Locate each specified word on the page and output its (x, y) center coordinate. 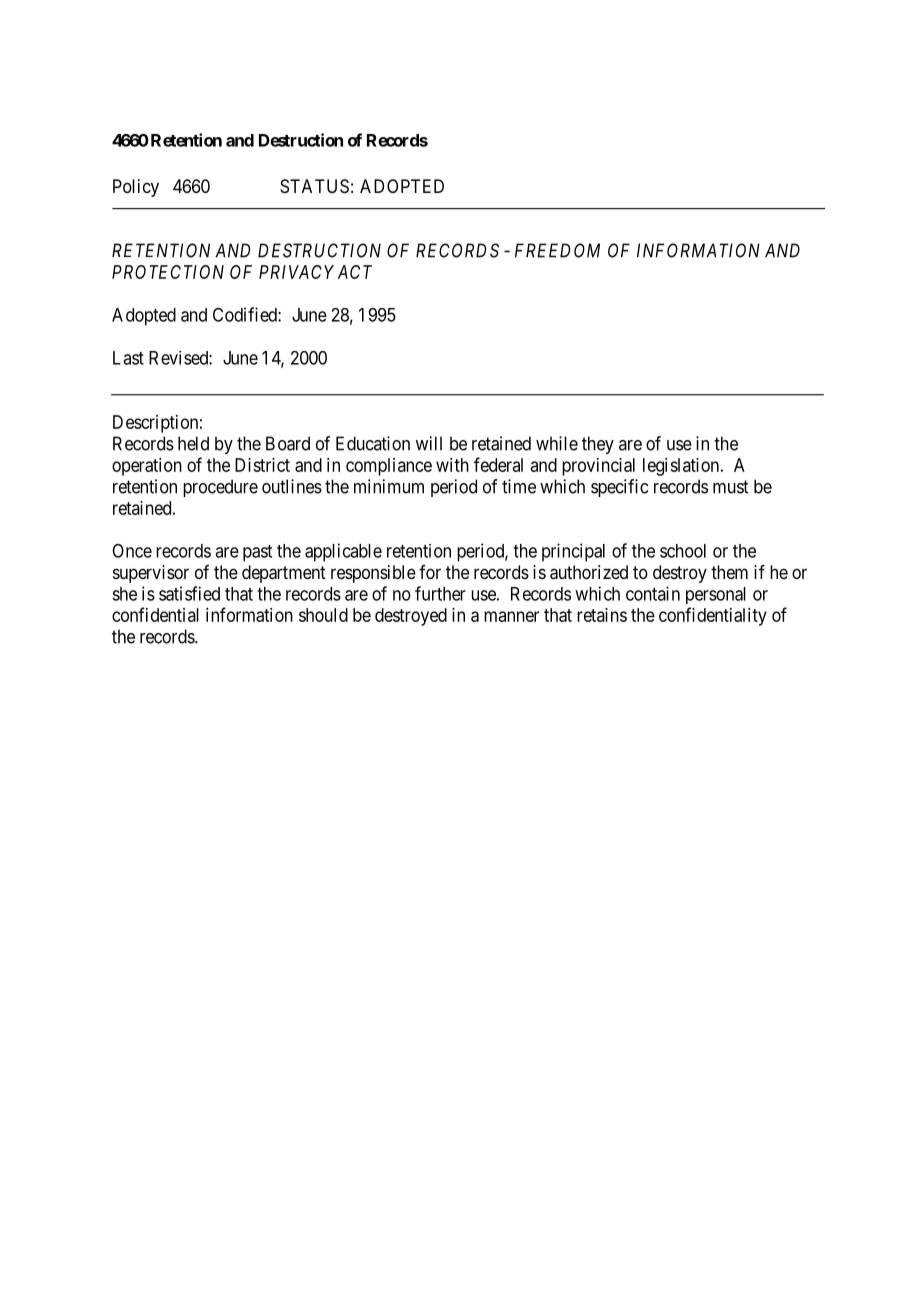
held (193, 443)
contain (653, 593)
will (429, 443)
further (440, 593)
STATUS (314, 186)
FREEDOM (557, 250)
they (598, 445)
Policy (136, 188)
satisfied (189, 593)
